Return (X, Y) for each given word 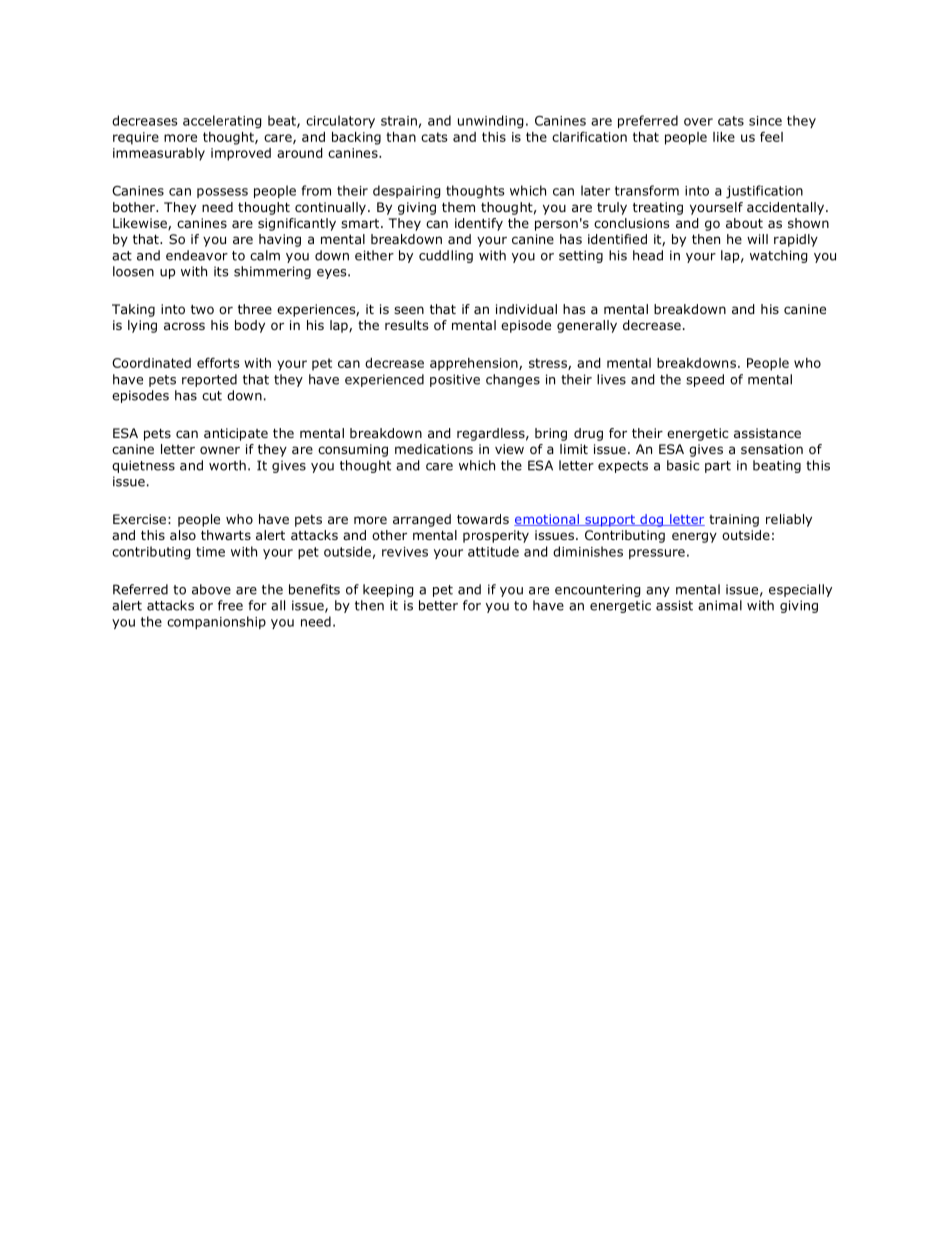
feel (771, 136)
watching (779, 256)
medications (434, 449)
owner (220, 450)
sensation (772, 449)
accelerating (222, 121)
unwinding (491, 121)
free (230, 605)
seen (409, 310)
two (202, 309)
